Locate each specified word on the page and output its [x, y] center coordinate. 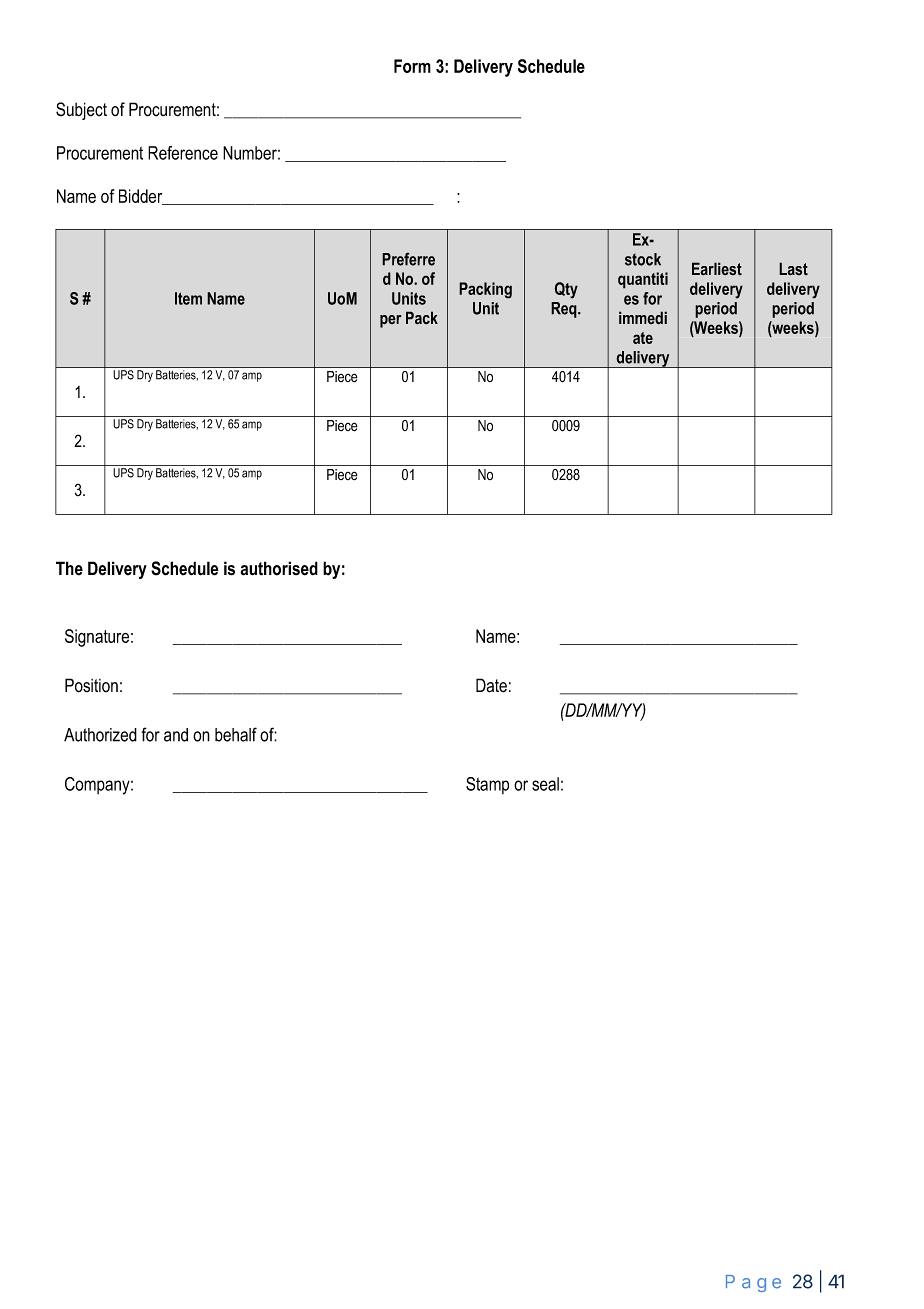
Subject [81, 111]
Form [412, 66]
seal [545, 784]
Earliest [717, 269]
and [176, 735]
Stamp [487, 785]
